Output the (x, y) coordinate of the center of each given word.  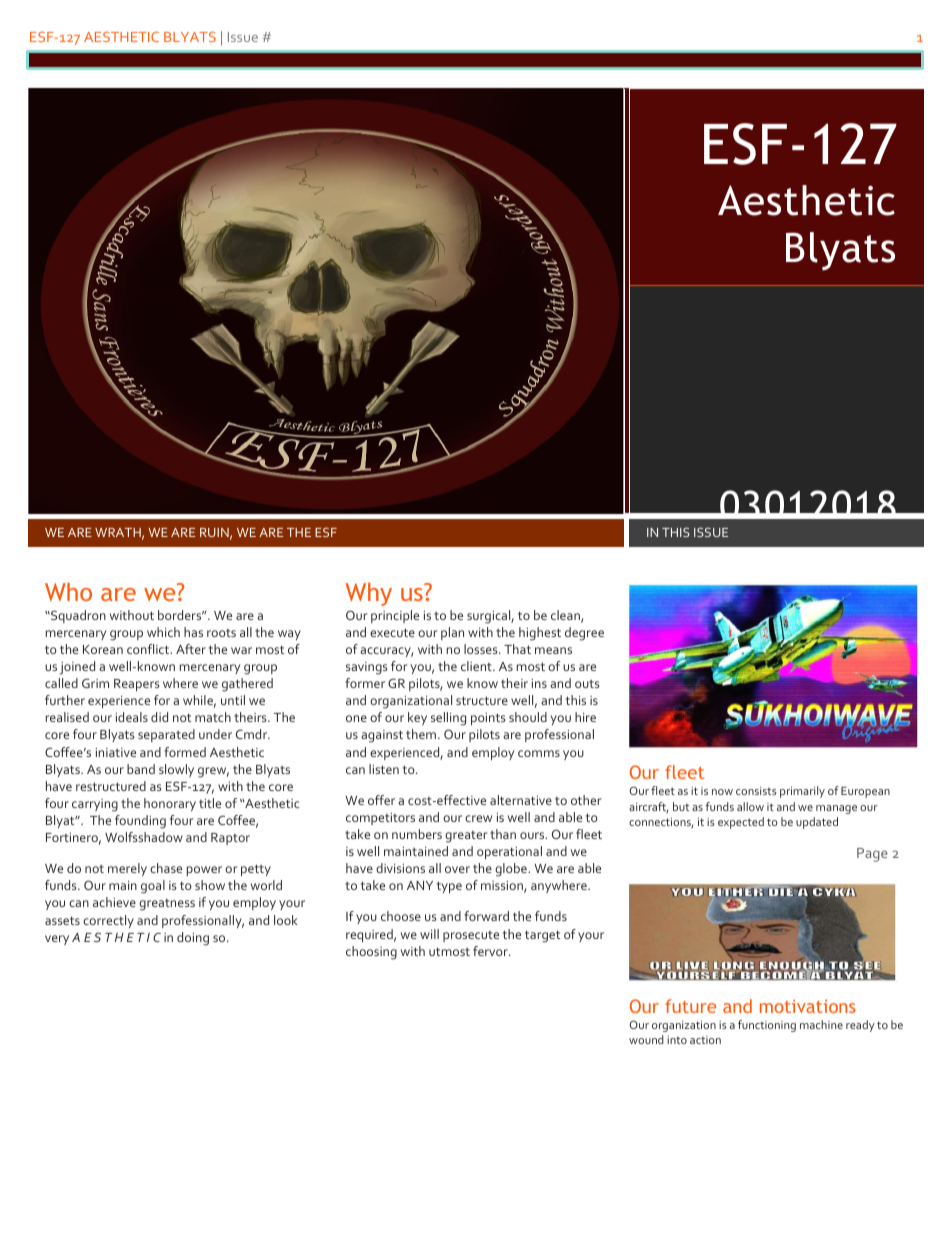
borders (181, 615)
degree (584, 634)
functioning (767, 1026)
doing (193, 939)
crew (478, 818)
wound (646, 1039)
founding (140, 822)
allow (750, 806)
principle (395, 616)
